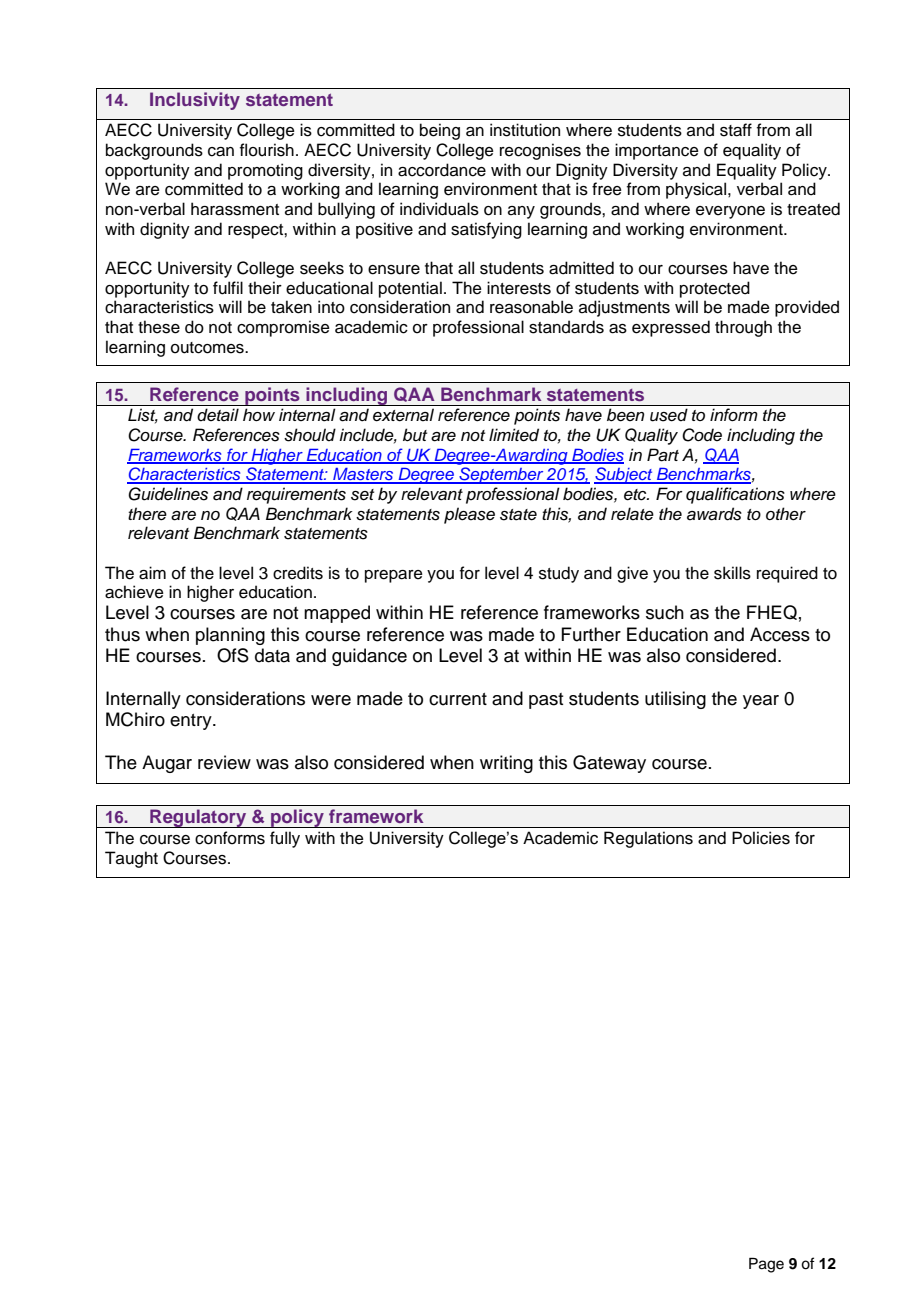 The width and height of the page is (924, 1308). Describe the element at coordinates (440, 131) in the page. I see `being` at that location.
